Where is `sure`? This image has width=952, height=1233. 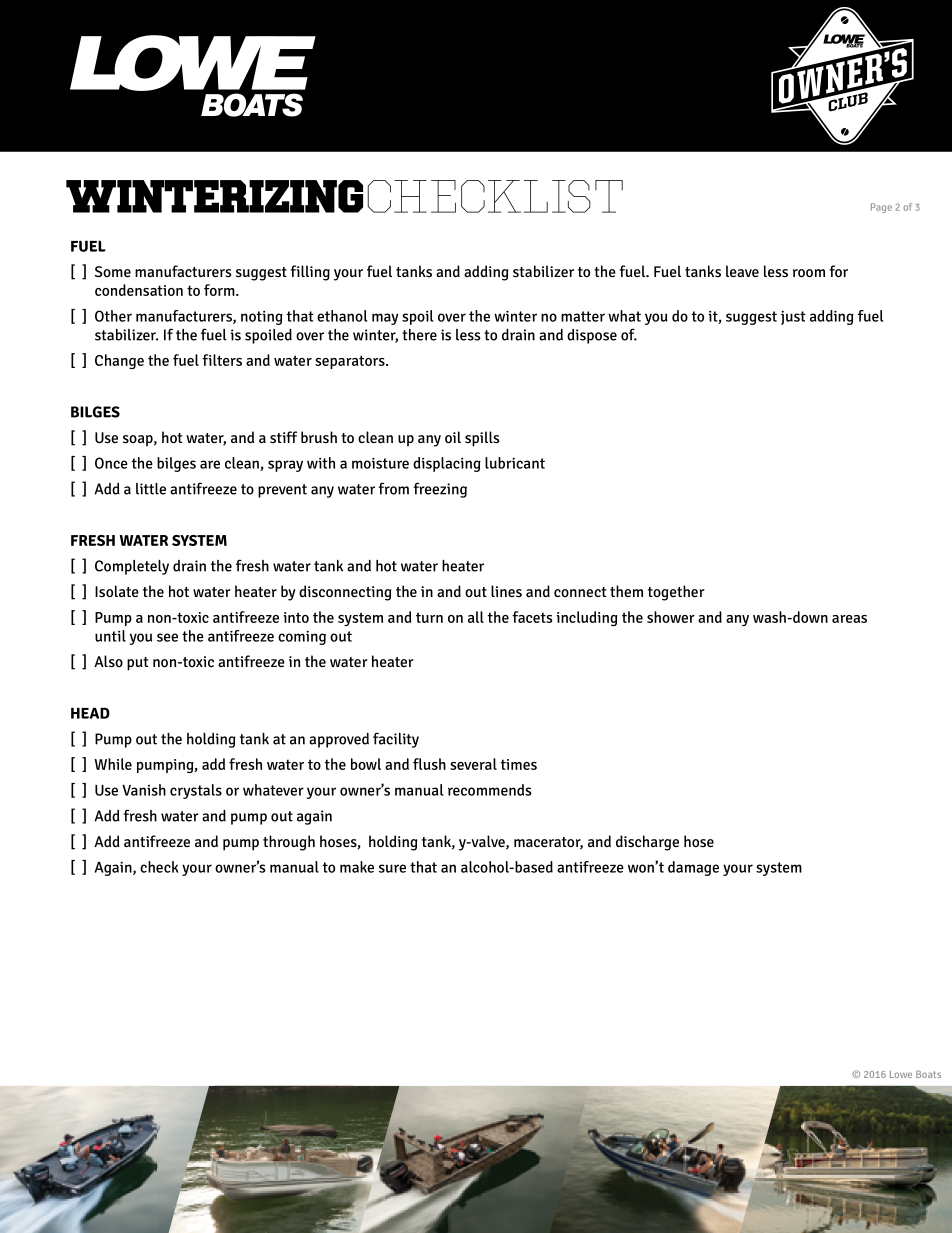 sure is located at coordinates (392, 868).
